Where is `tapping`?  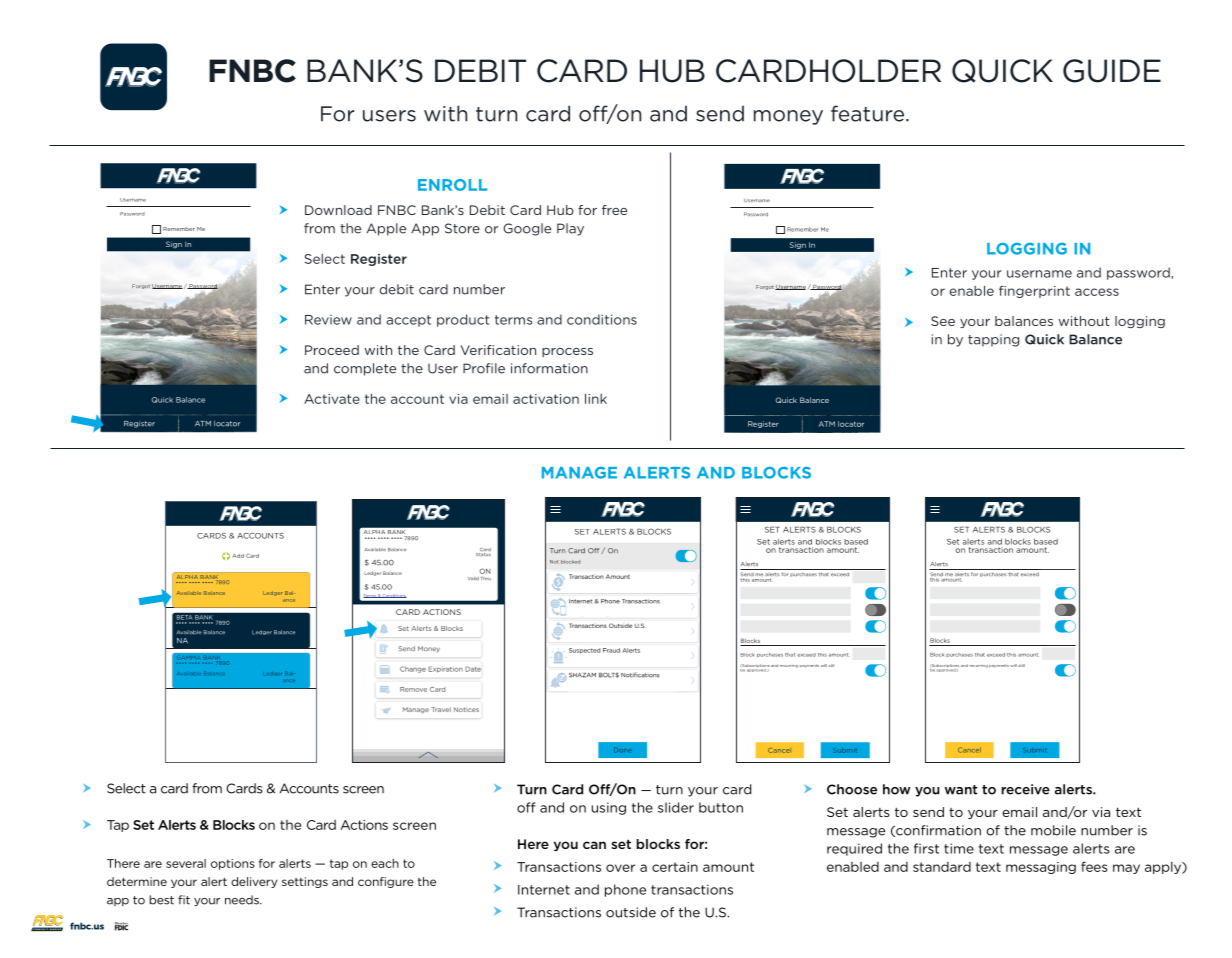 tapping is located at coordinates (993, 340).
